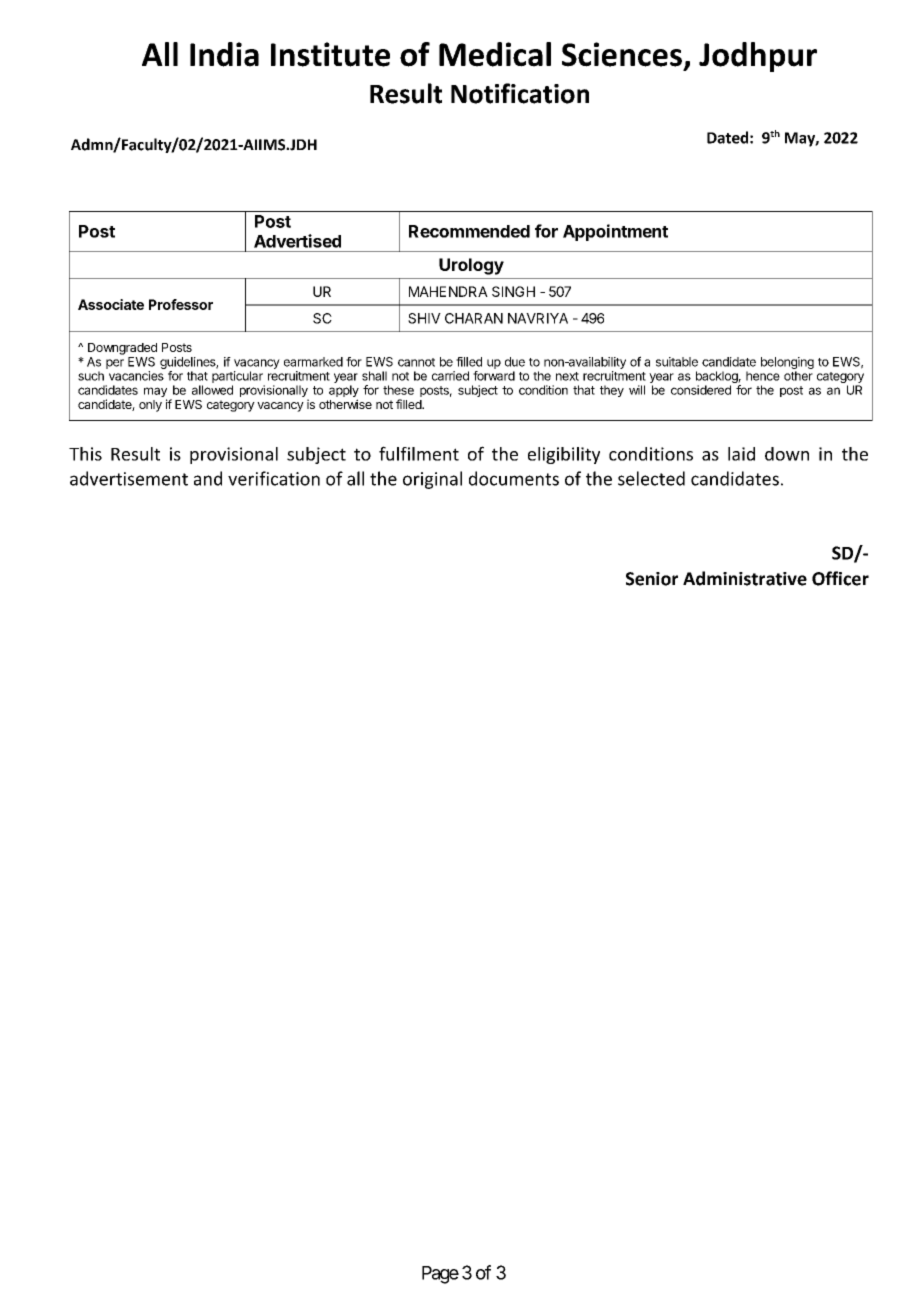 This screenshot has height=1307, width=924. What do you see at coordinates (474, 318) in the screenshot?
I see `CHARAN` at bounding box center [474, 318].
